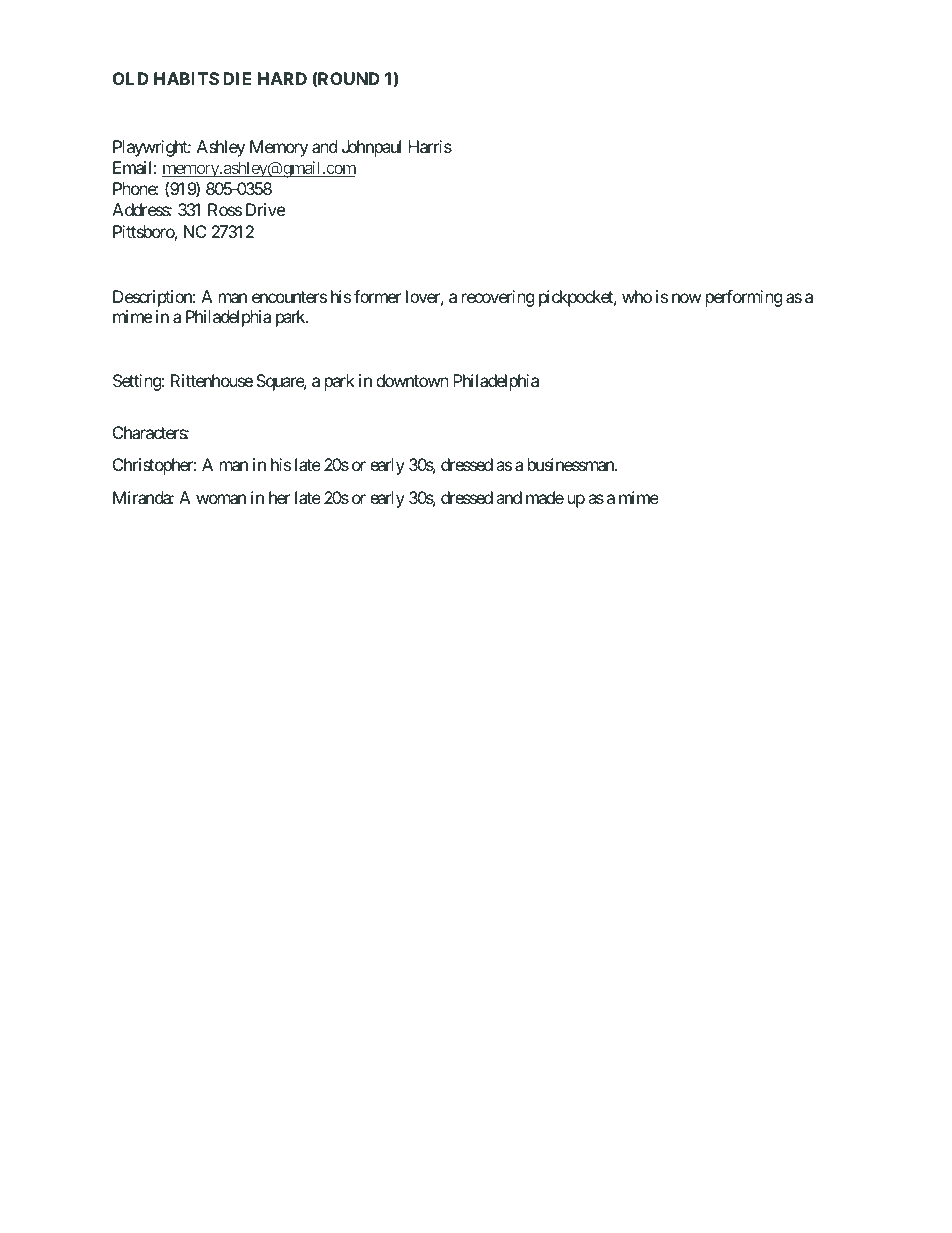 The height and width of the page is (1233, 952). What do you see at coordinates (430, 146) in the page?
I see `Harris` at bounding box center [430, 146].
